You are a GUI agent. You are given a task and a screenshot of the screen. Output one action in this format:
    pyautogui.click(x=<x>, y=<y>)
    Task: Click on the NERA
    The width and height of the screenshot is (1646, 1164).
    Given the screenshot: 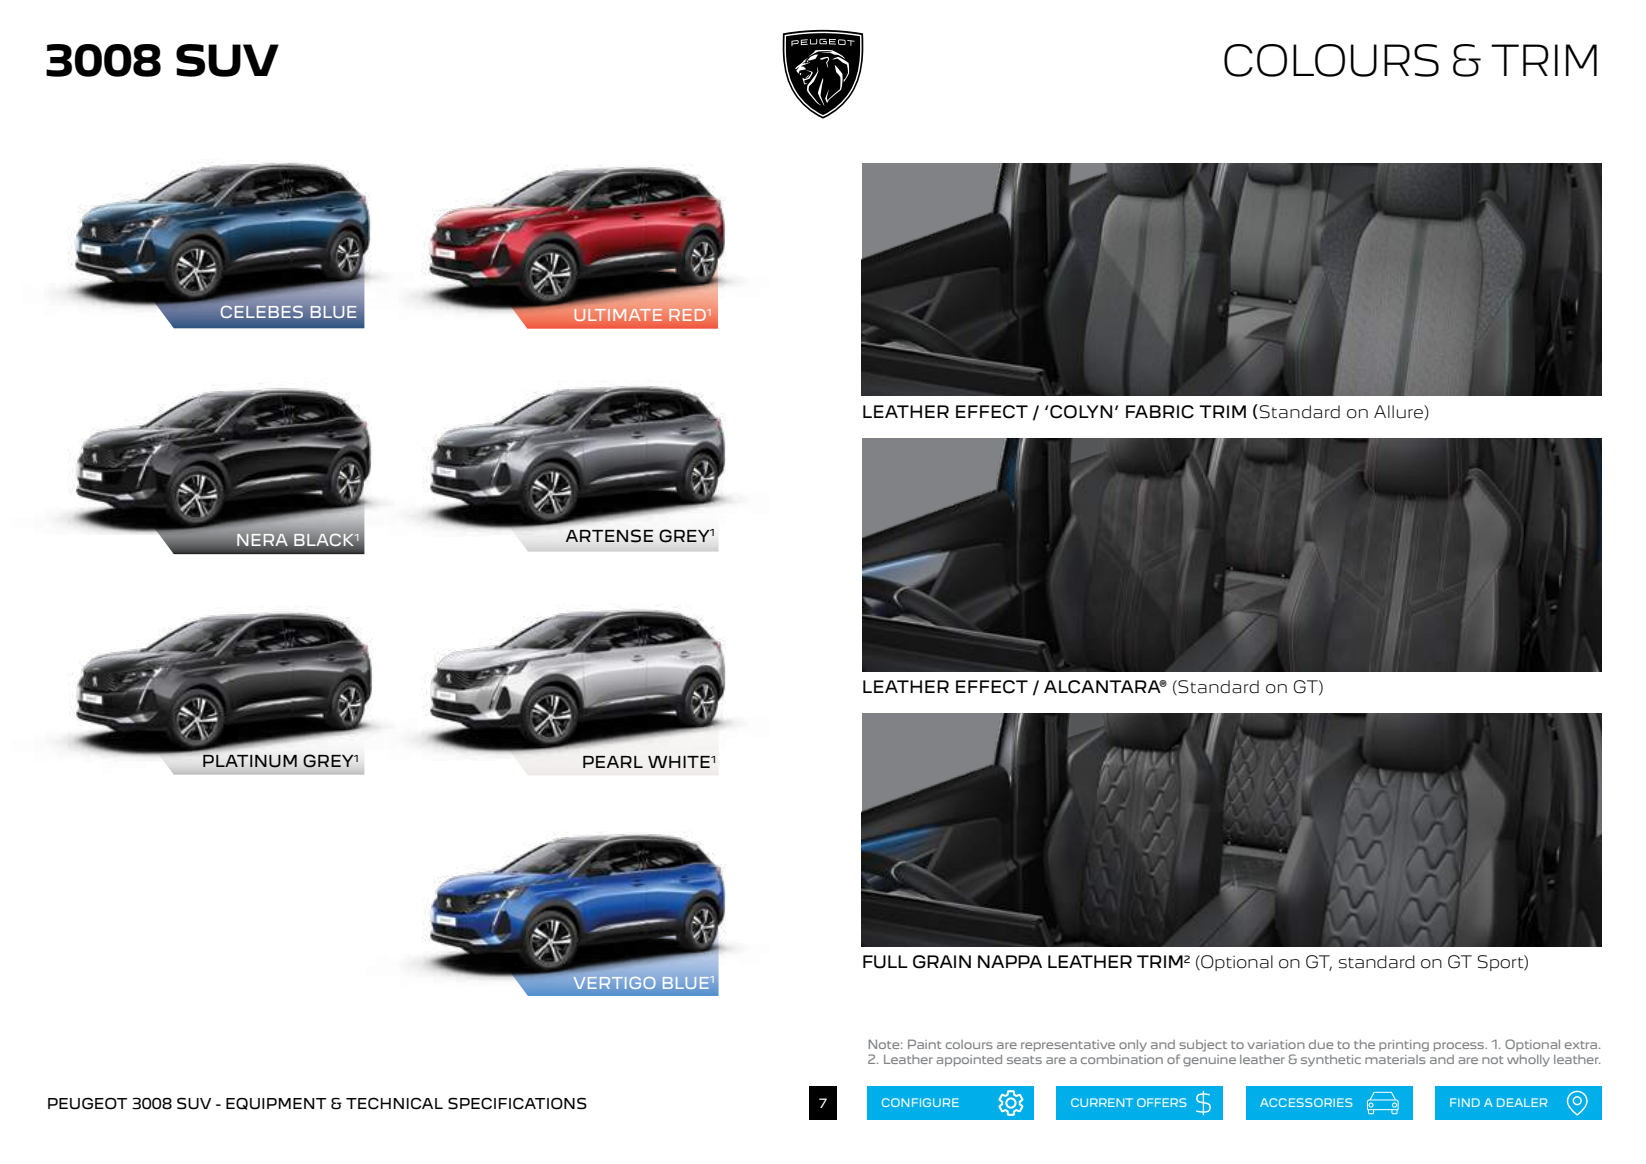 What is the action you would take?
    pyautogui.click(x=262, y=540)
